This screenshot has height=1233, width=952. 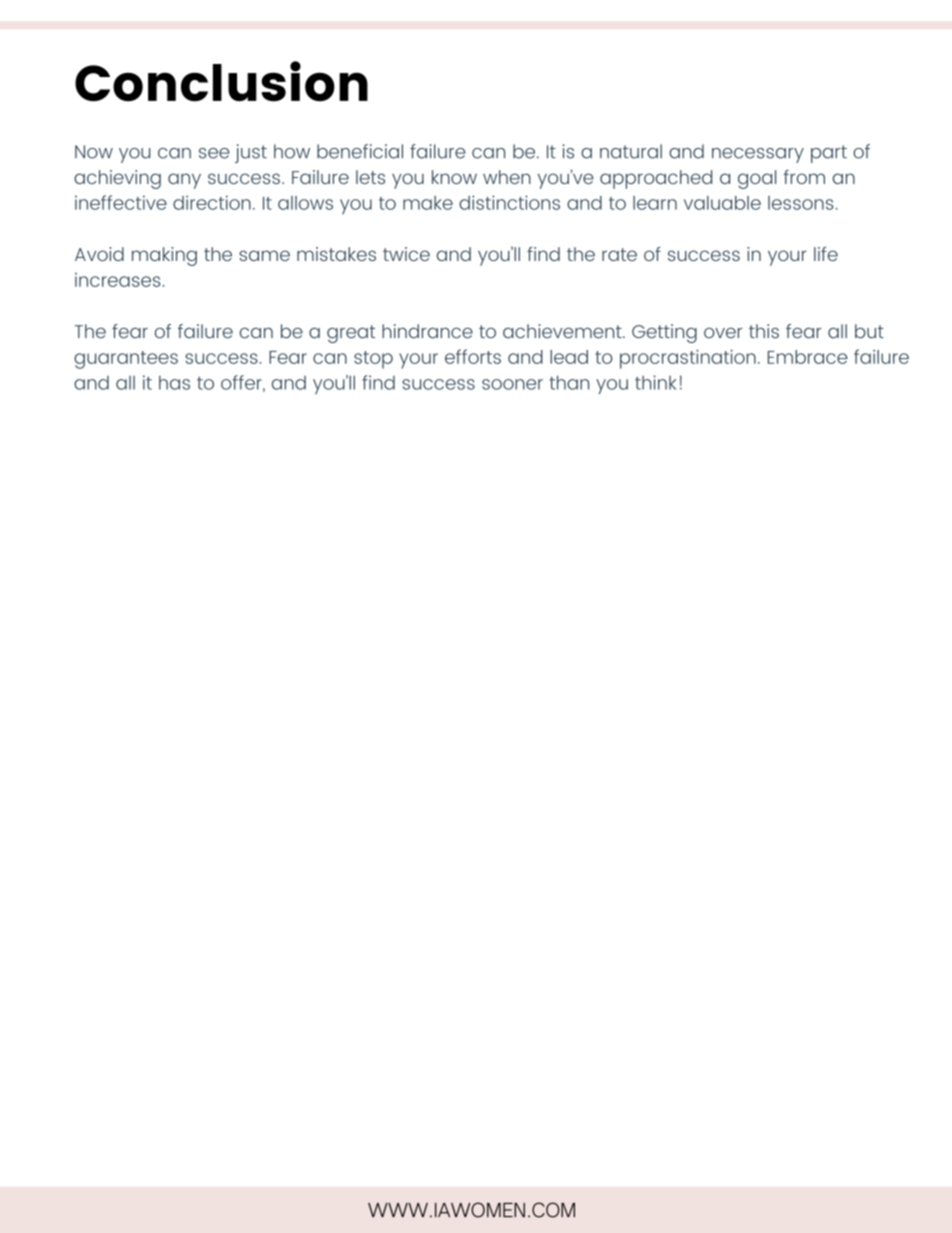 What do you see at coordinates (512, 384) in the screenshot?
I see `sooner` at bounding box center [512, 384].
